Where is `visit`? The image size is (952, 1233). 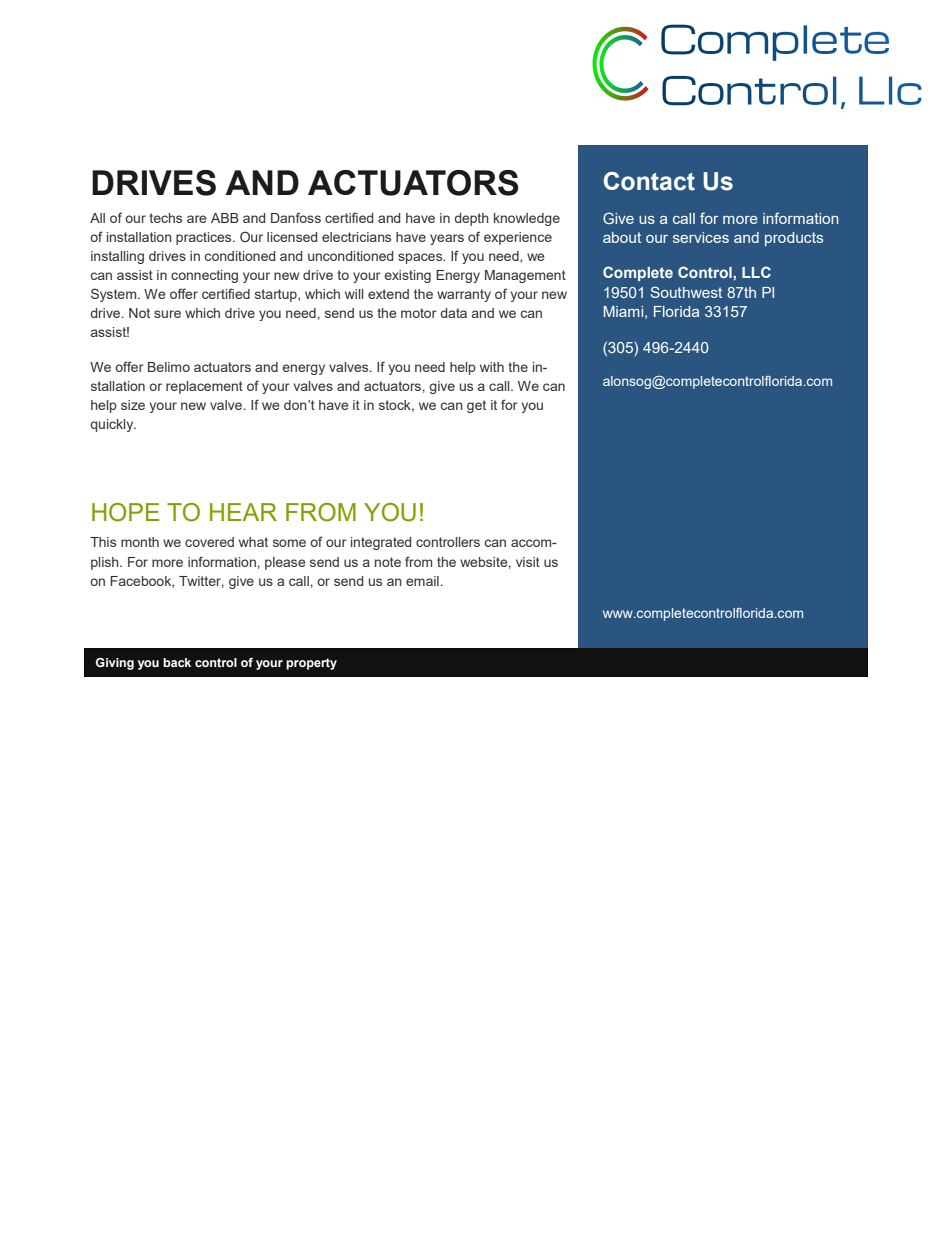
visit is located at coordinates (528, 562).
